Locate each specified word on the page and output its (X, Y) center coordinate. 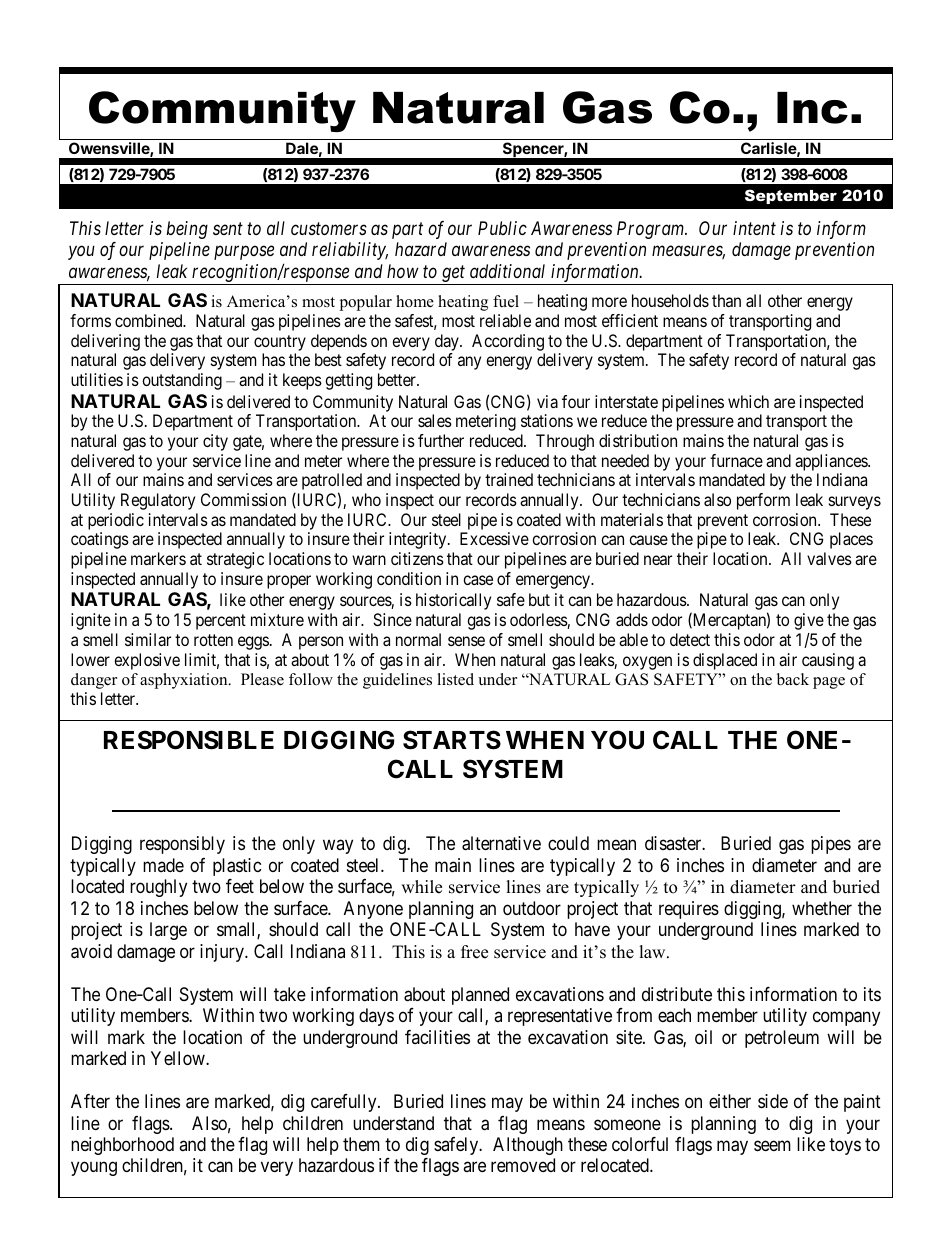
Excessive (494, 538)
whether (822, 908)
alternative (501, 843)
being (187, 230)
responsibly (182, 845)
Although (528, 1146)
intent (754, 228)
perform (763, 501)
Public (502, 228)
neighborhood (122, 1146)
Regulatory (158, 501)
